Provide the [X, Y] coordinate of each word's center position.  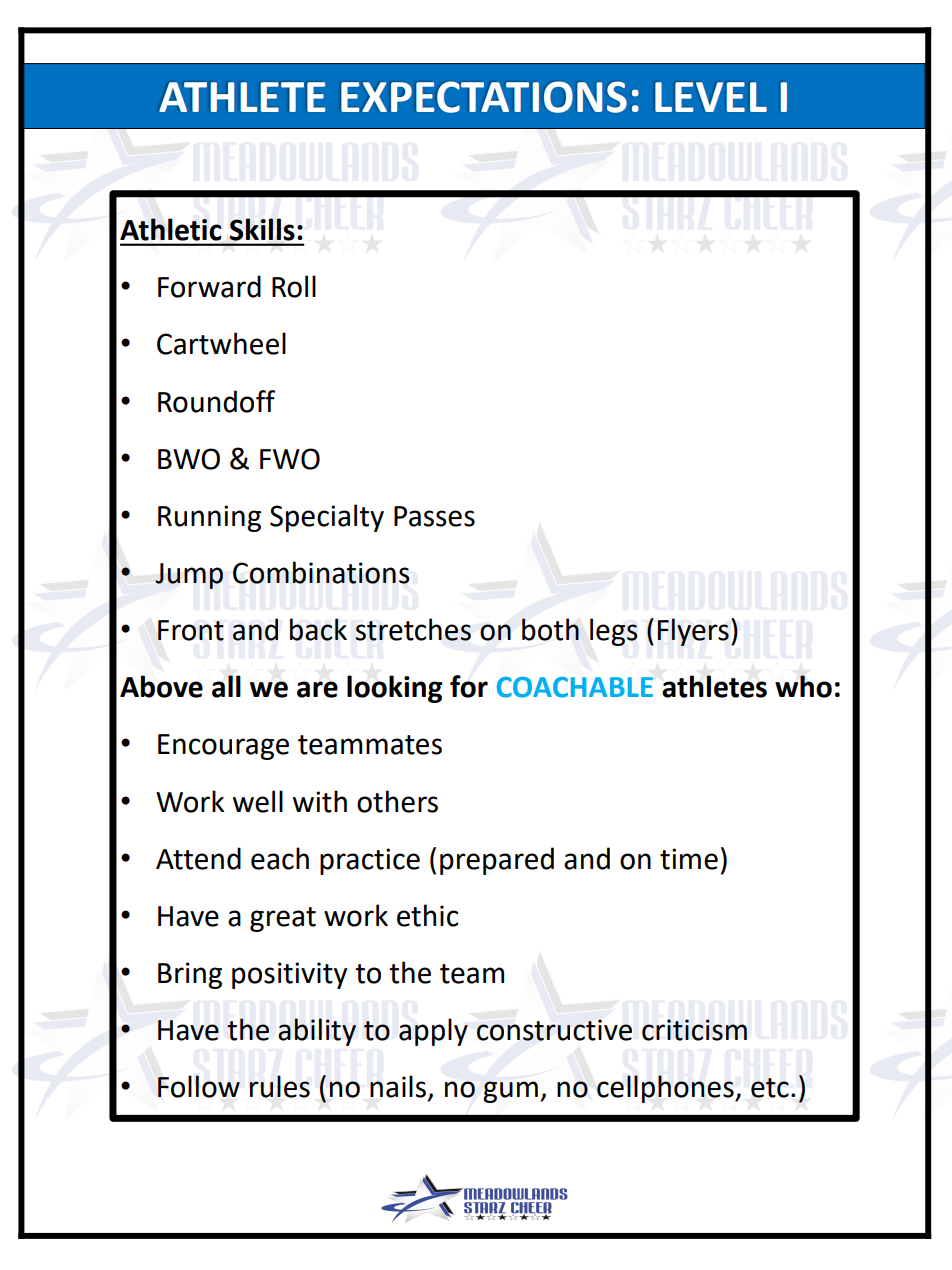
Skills [262, 230]
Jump [189, 576]
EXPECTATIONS [484, 97]
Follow [199, 1086]
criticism [694, 1030]
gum [510, 1092]
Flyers [693, 632]
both [550, 629]
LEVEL [711, 97]
